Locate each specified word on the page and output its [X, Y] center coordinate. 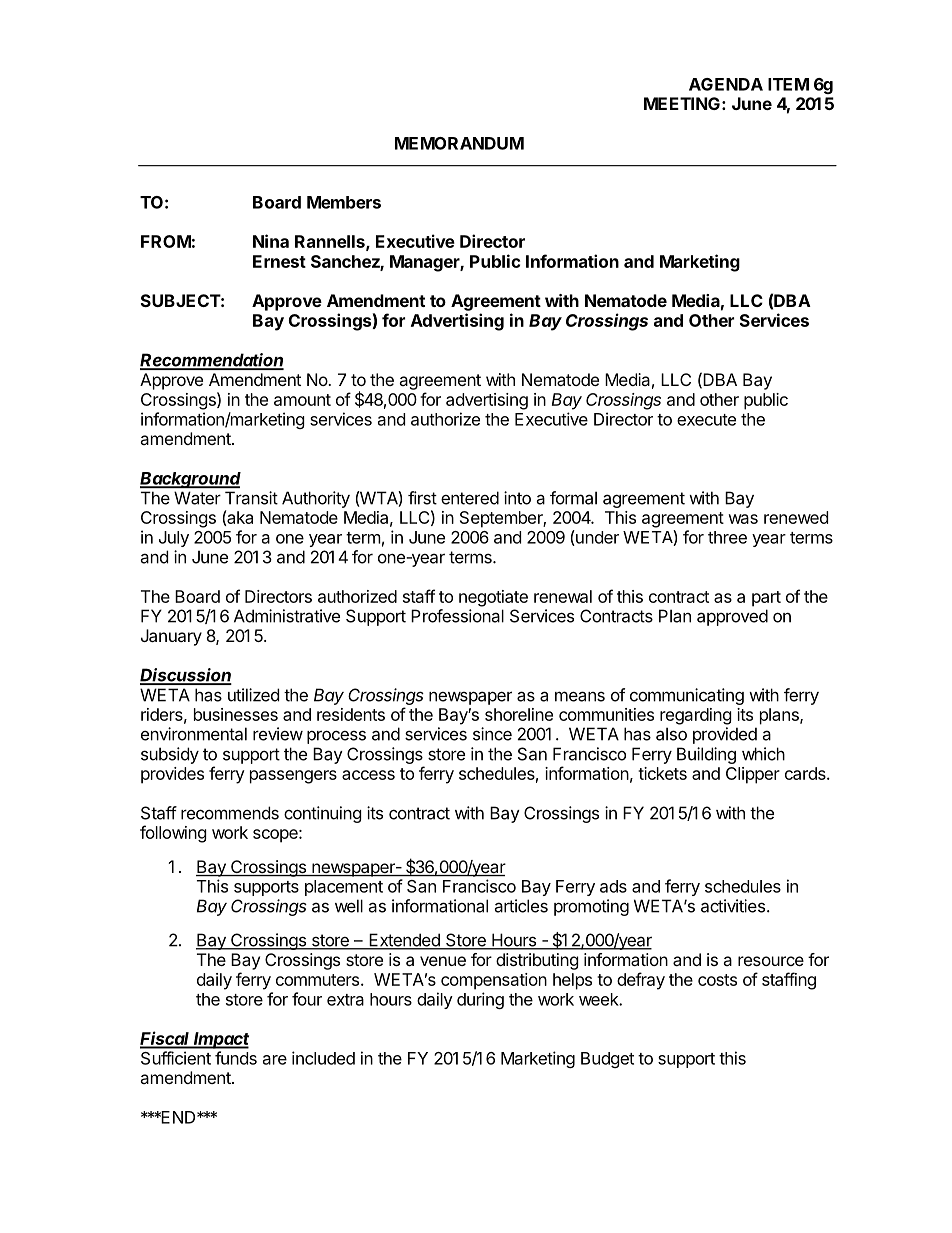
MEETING [682, 103]
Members [344, 202]
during [480, 1000]
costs [717, 980]
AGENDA [726, 84]
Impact [220, 1040]
